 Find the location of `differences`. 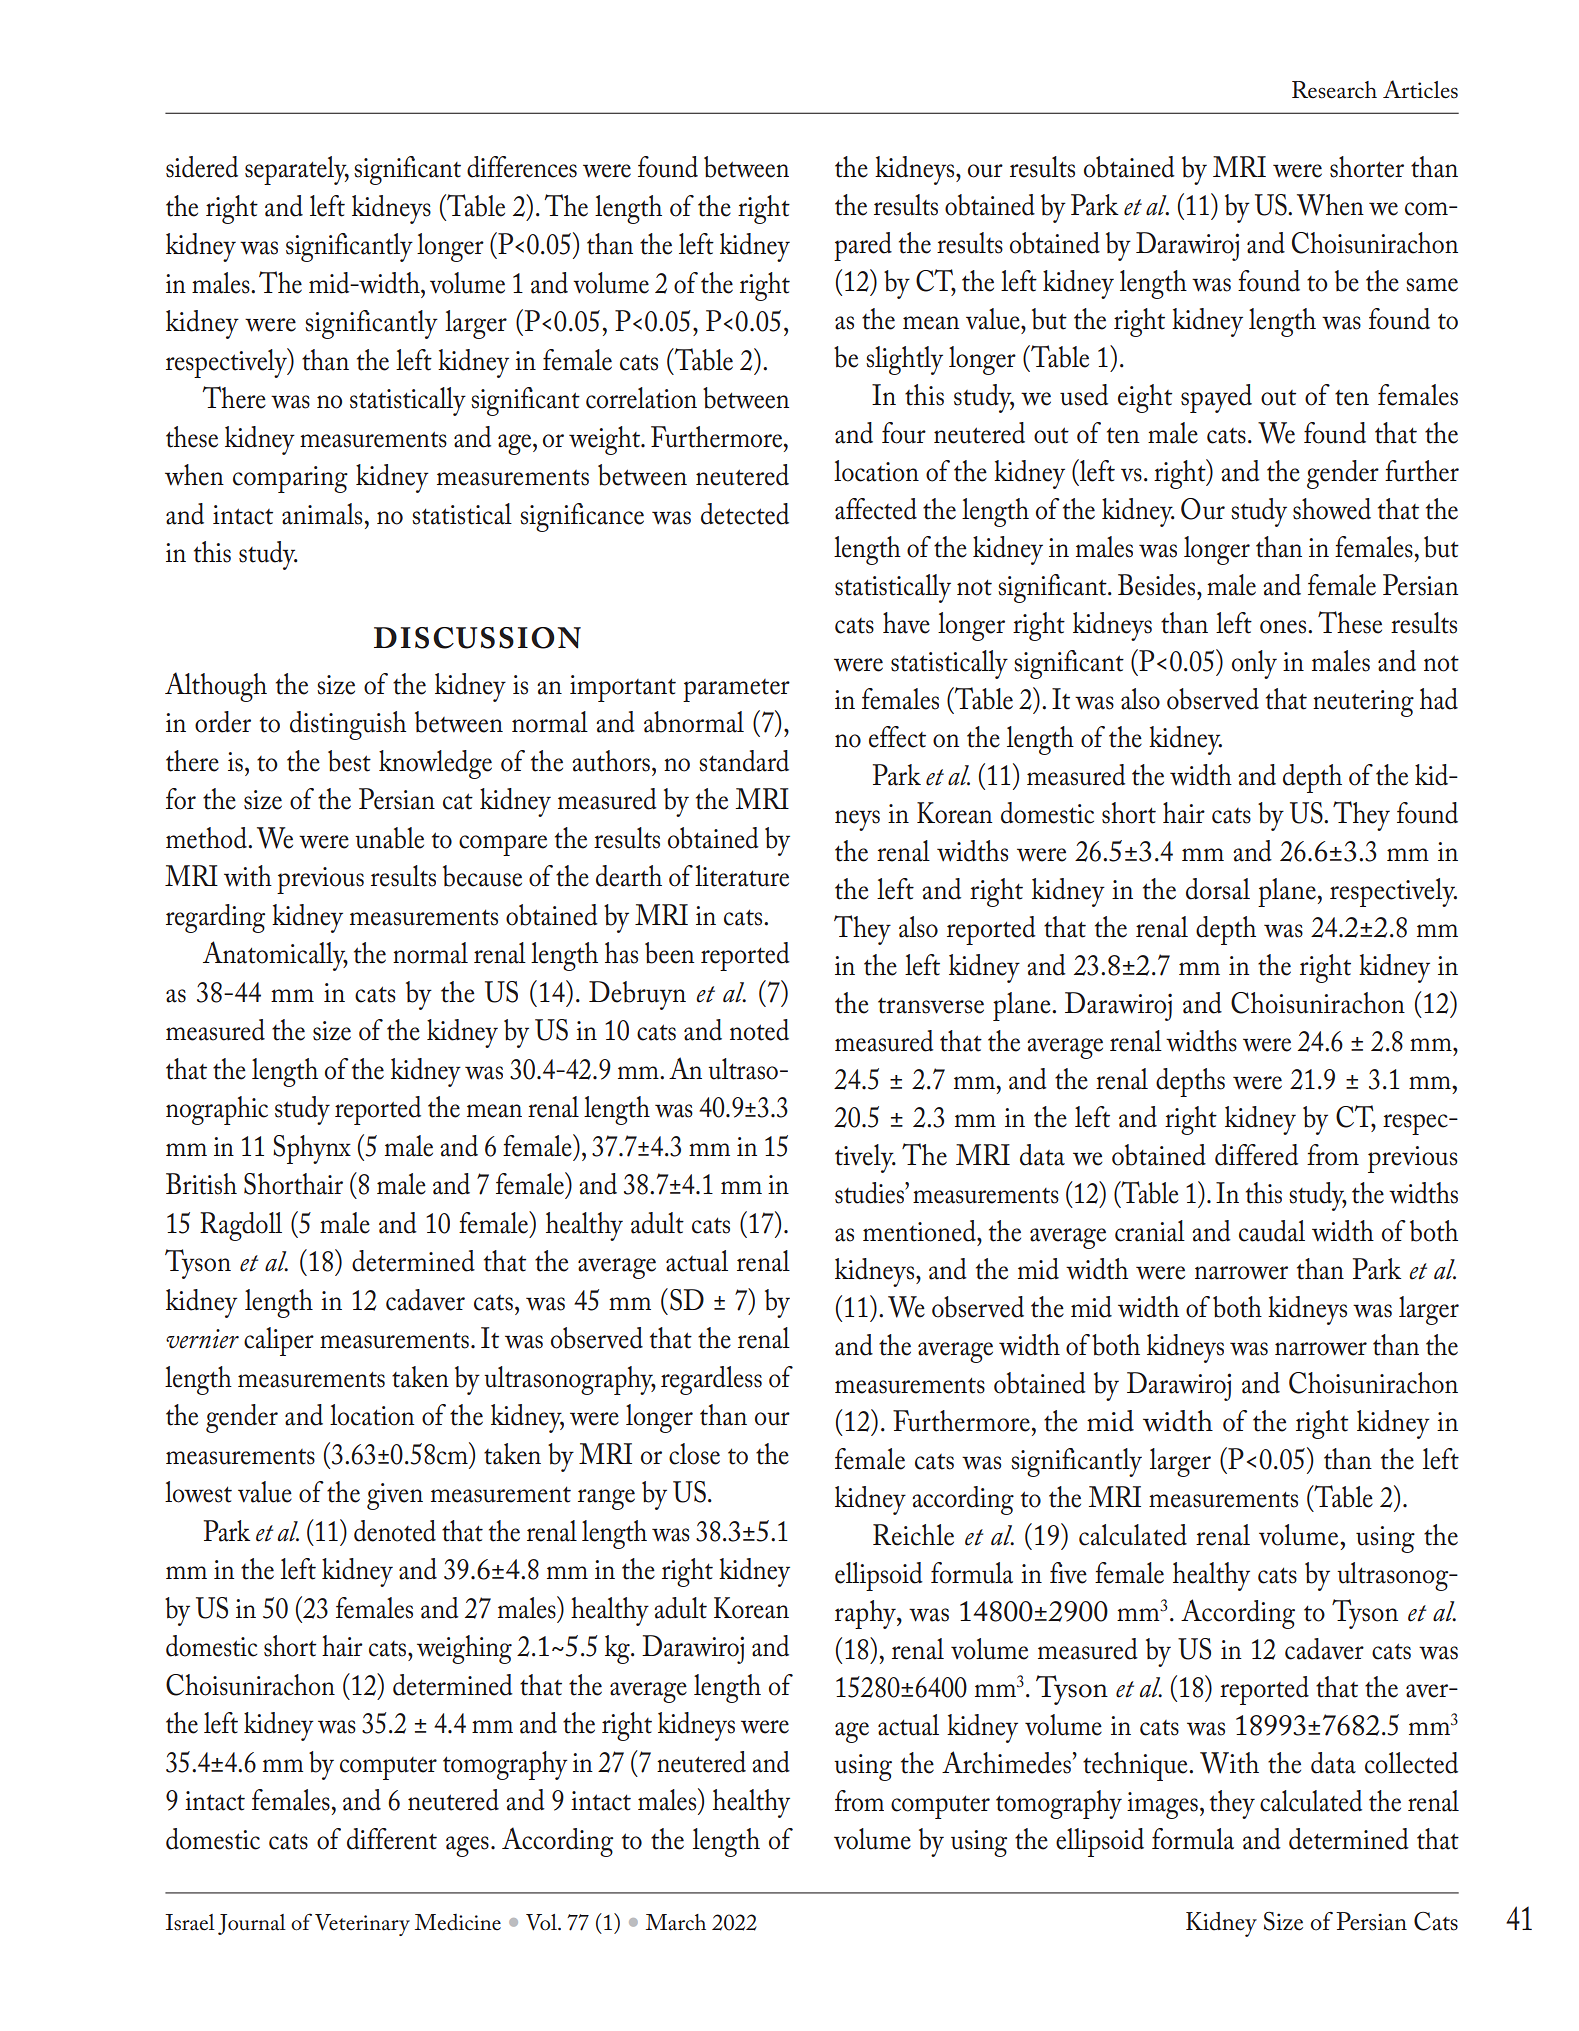

differences is located at coordinates (522, 167).
